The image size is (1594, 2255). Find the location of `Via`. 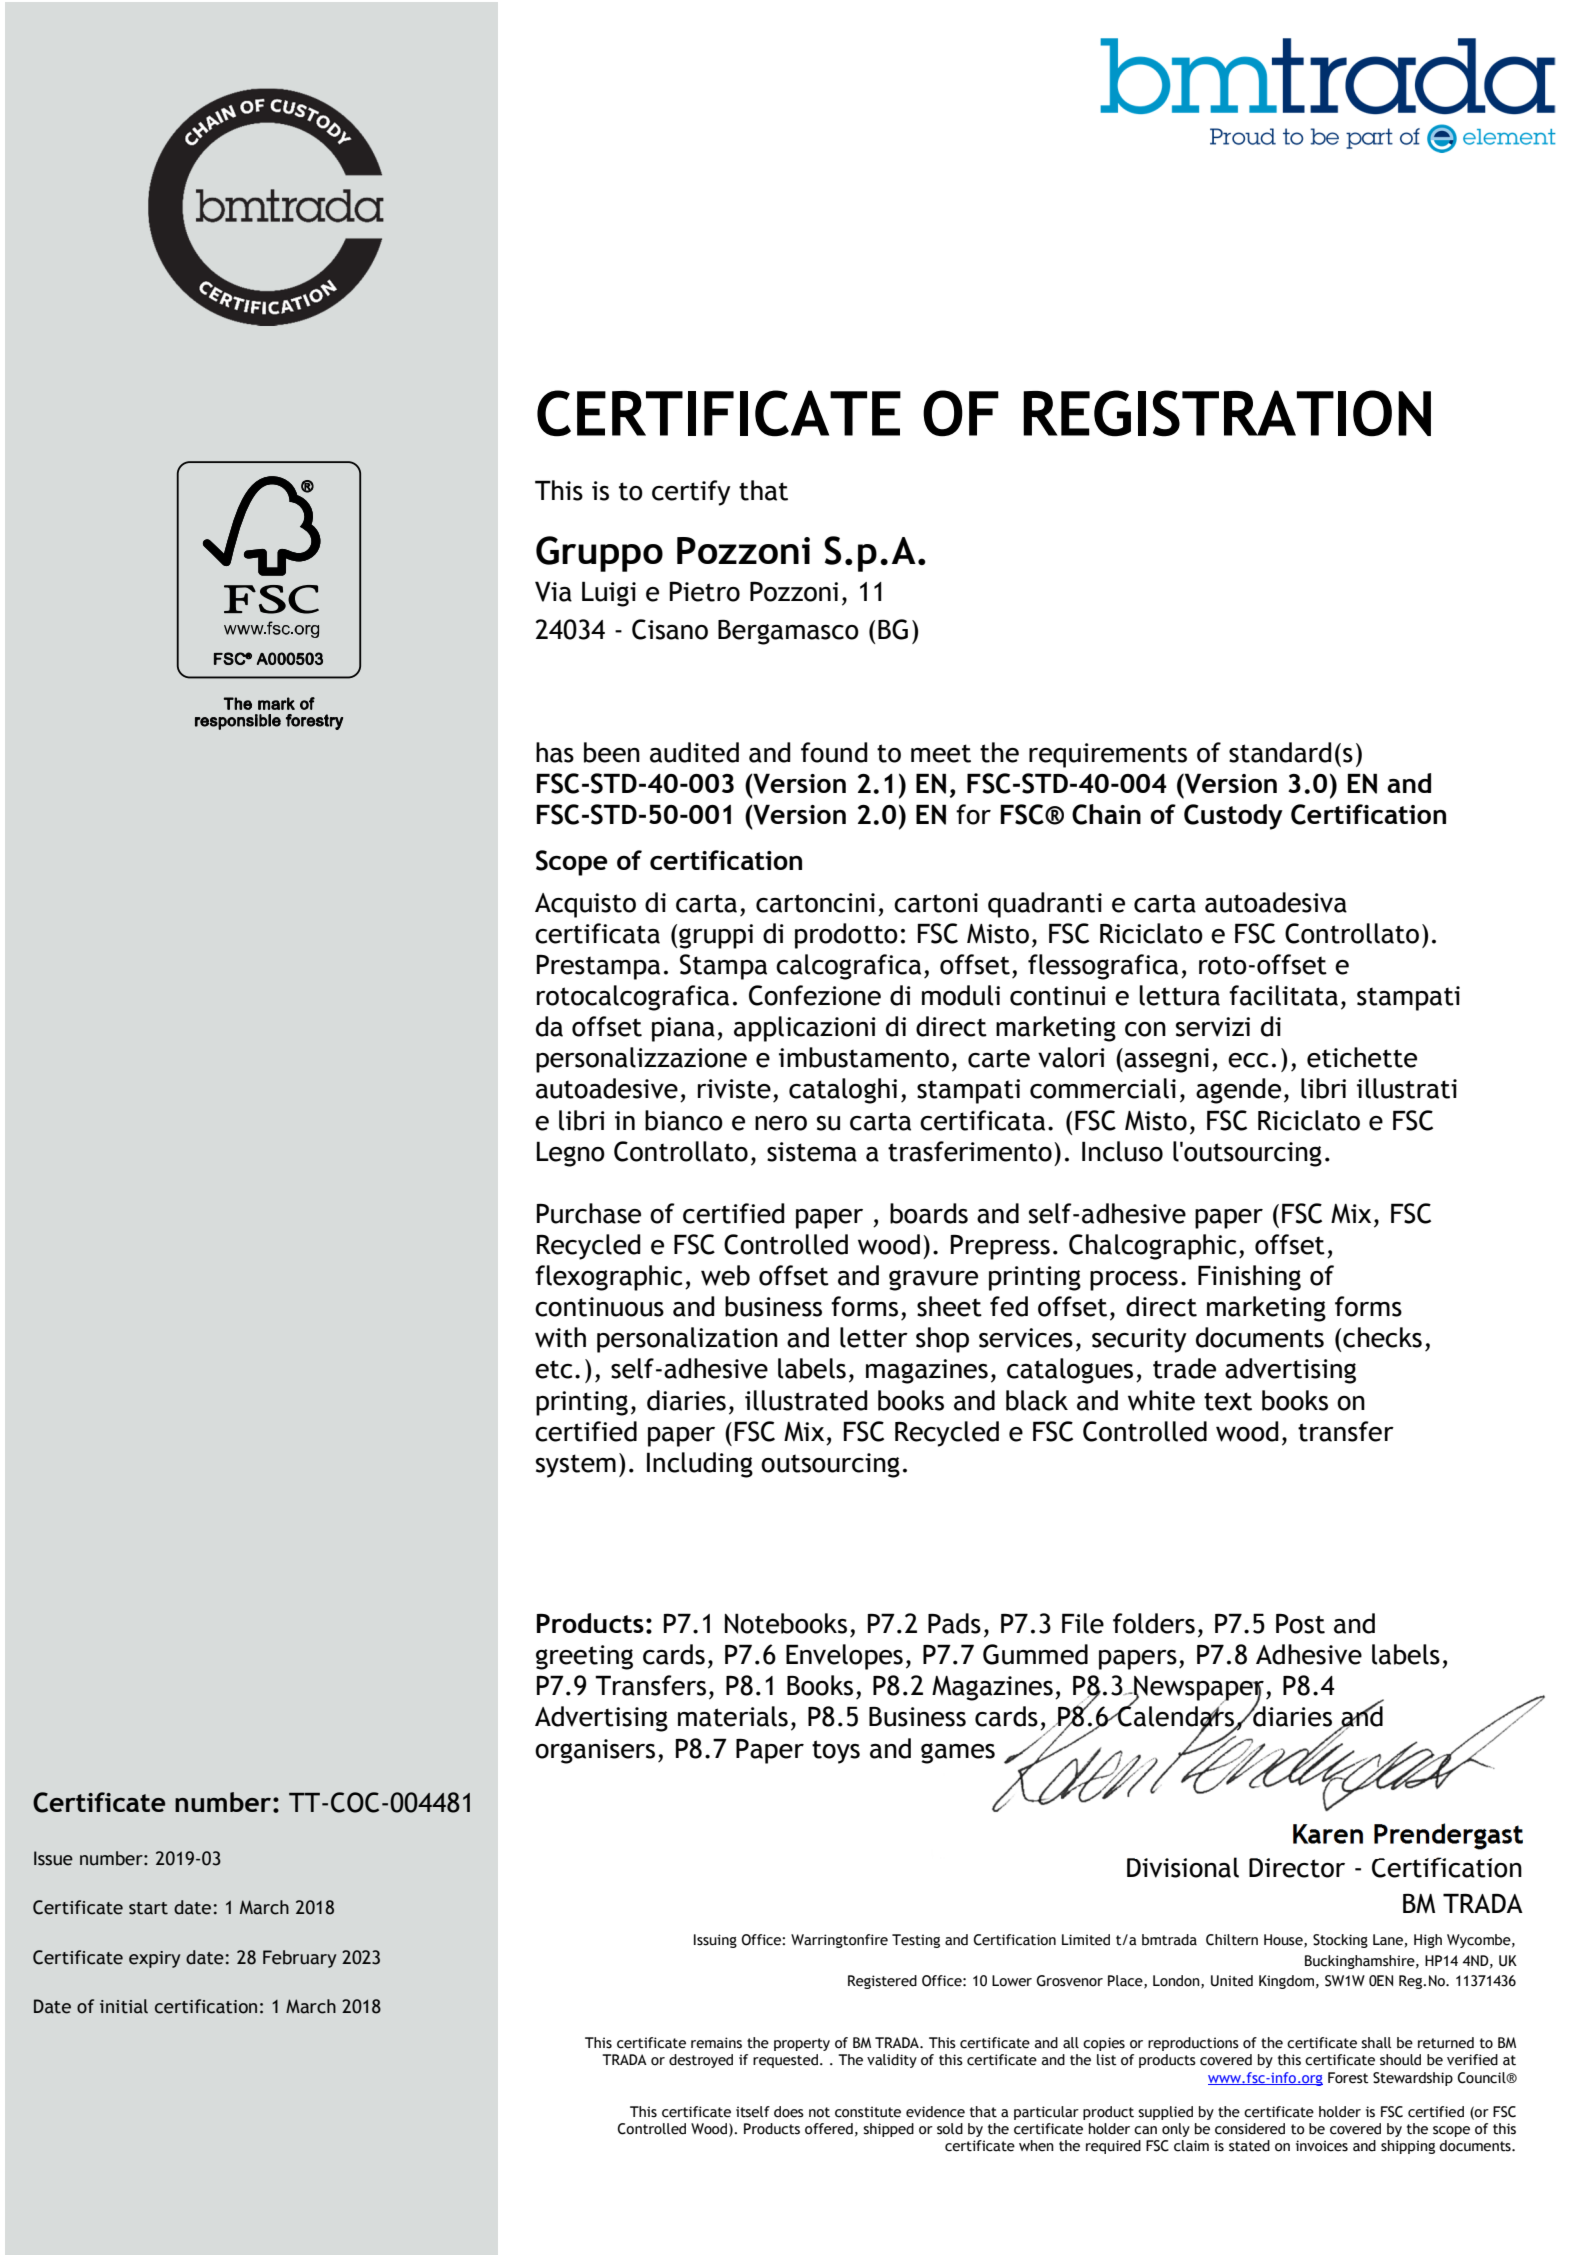

Via is located at coordinates (553, 591).
